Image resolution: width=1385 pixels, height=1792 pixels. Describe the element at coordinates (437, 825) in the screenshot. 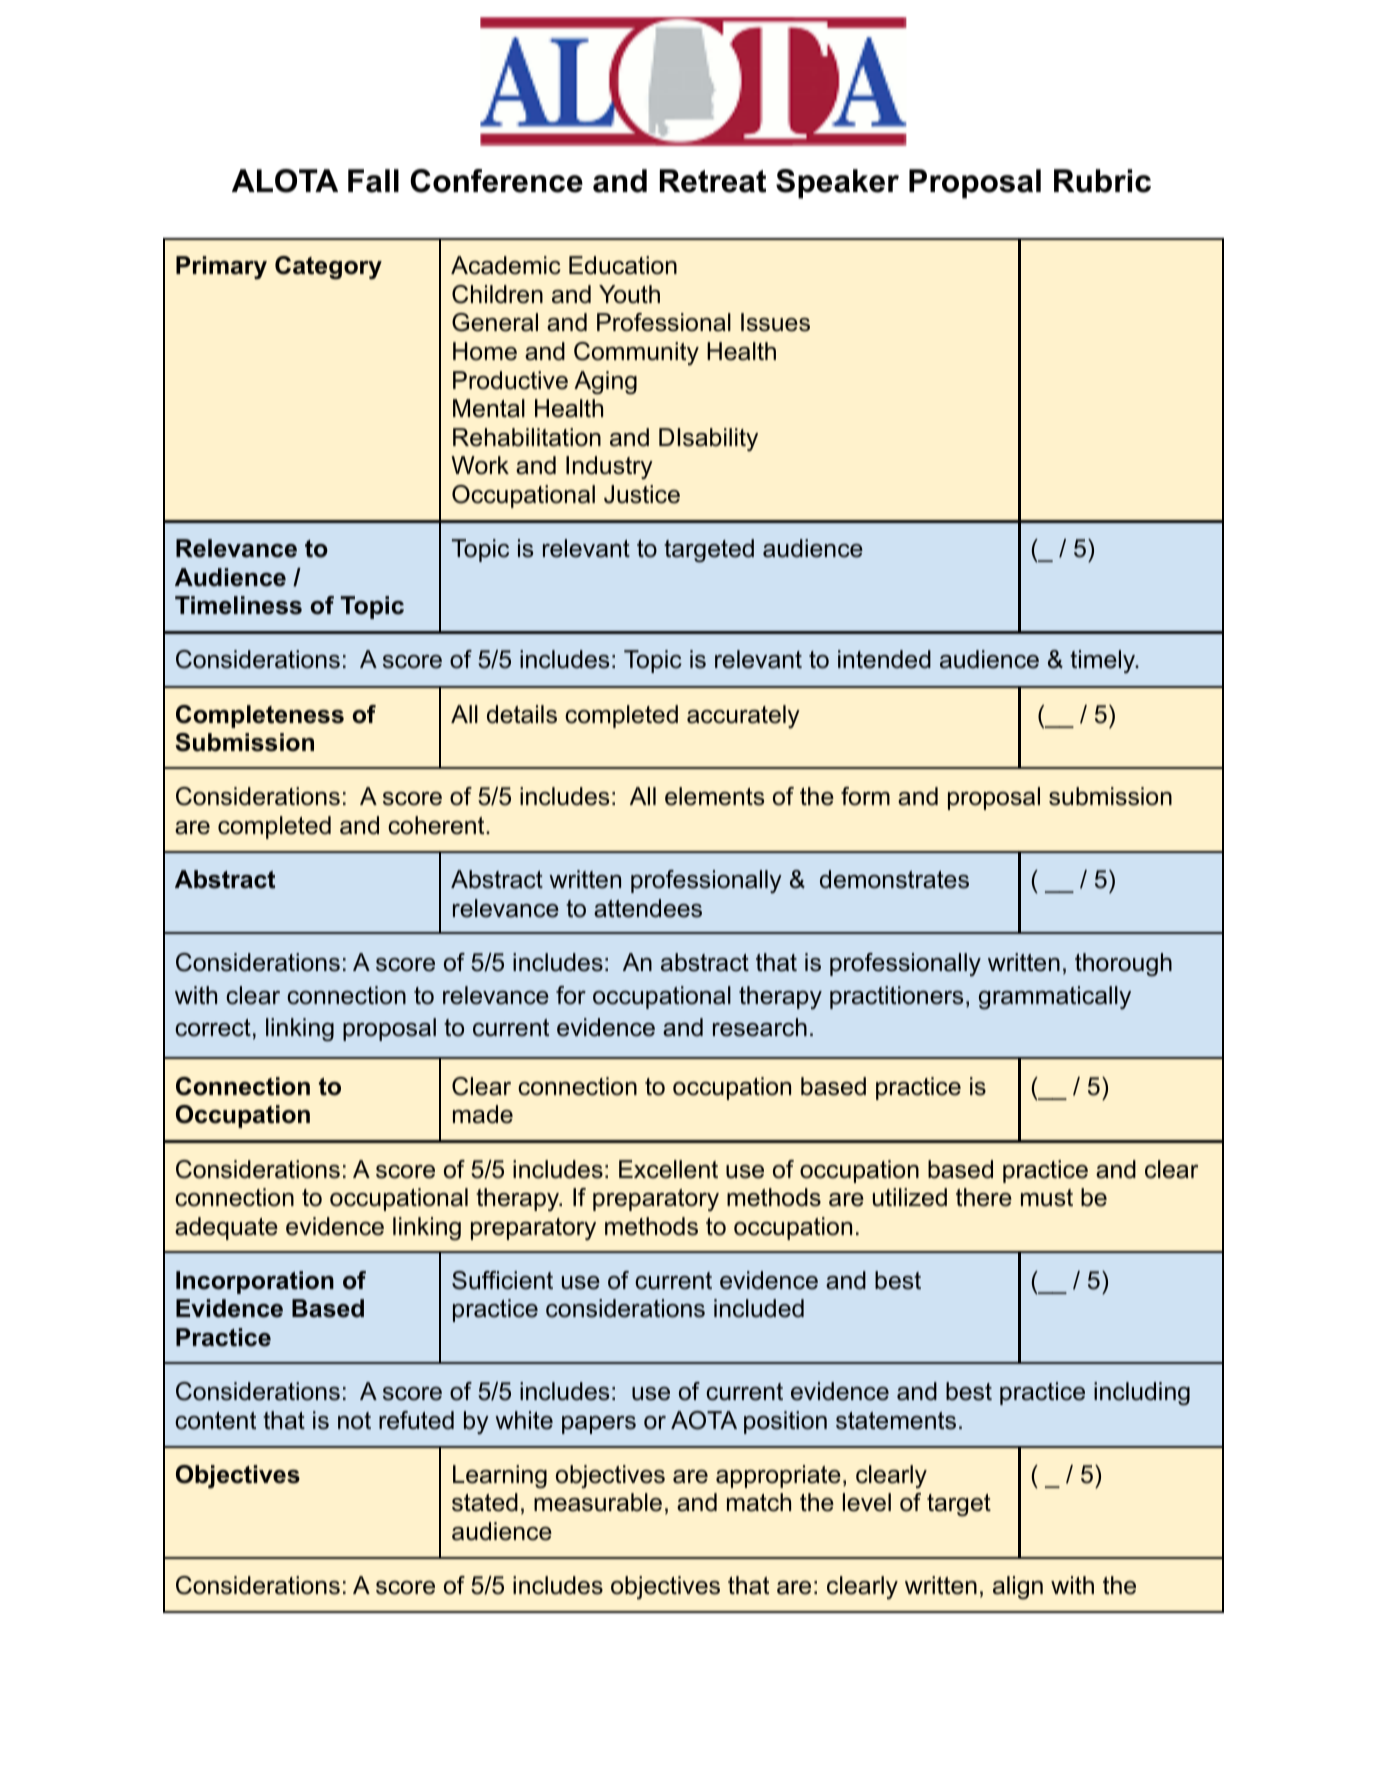

I see `coherent` at that location.
